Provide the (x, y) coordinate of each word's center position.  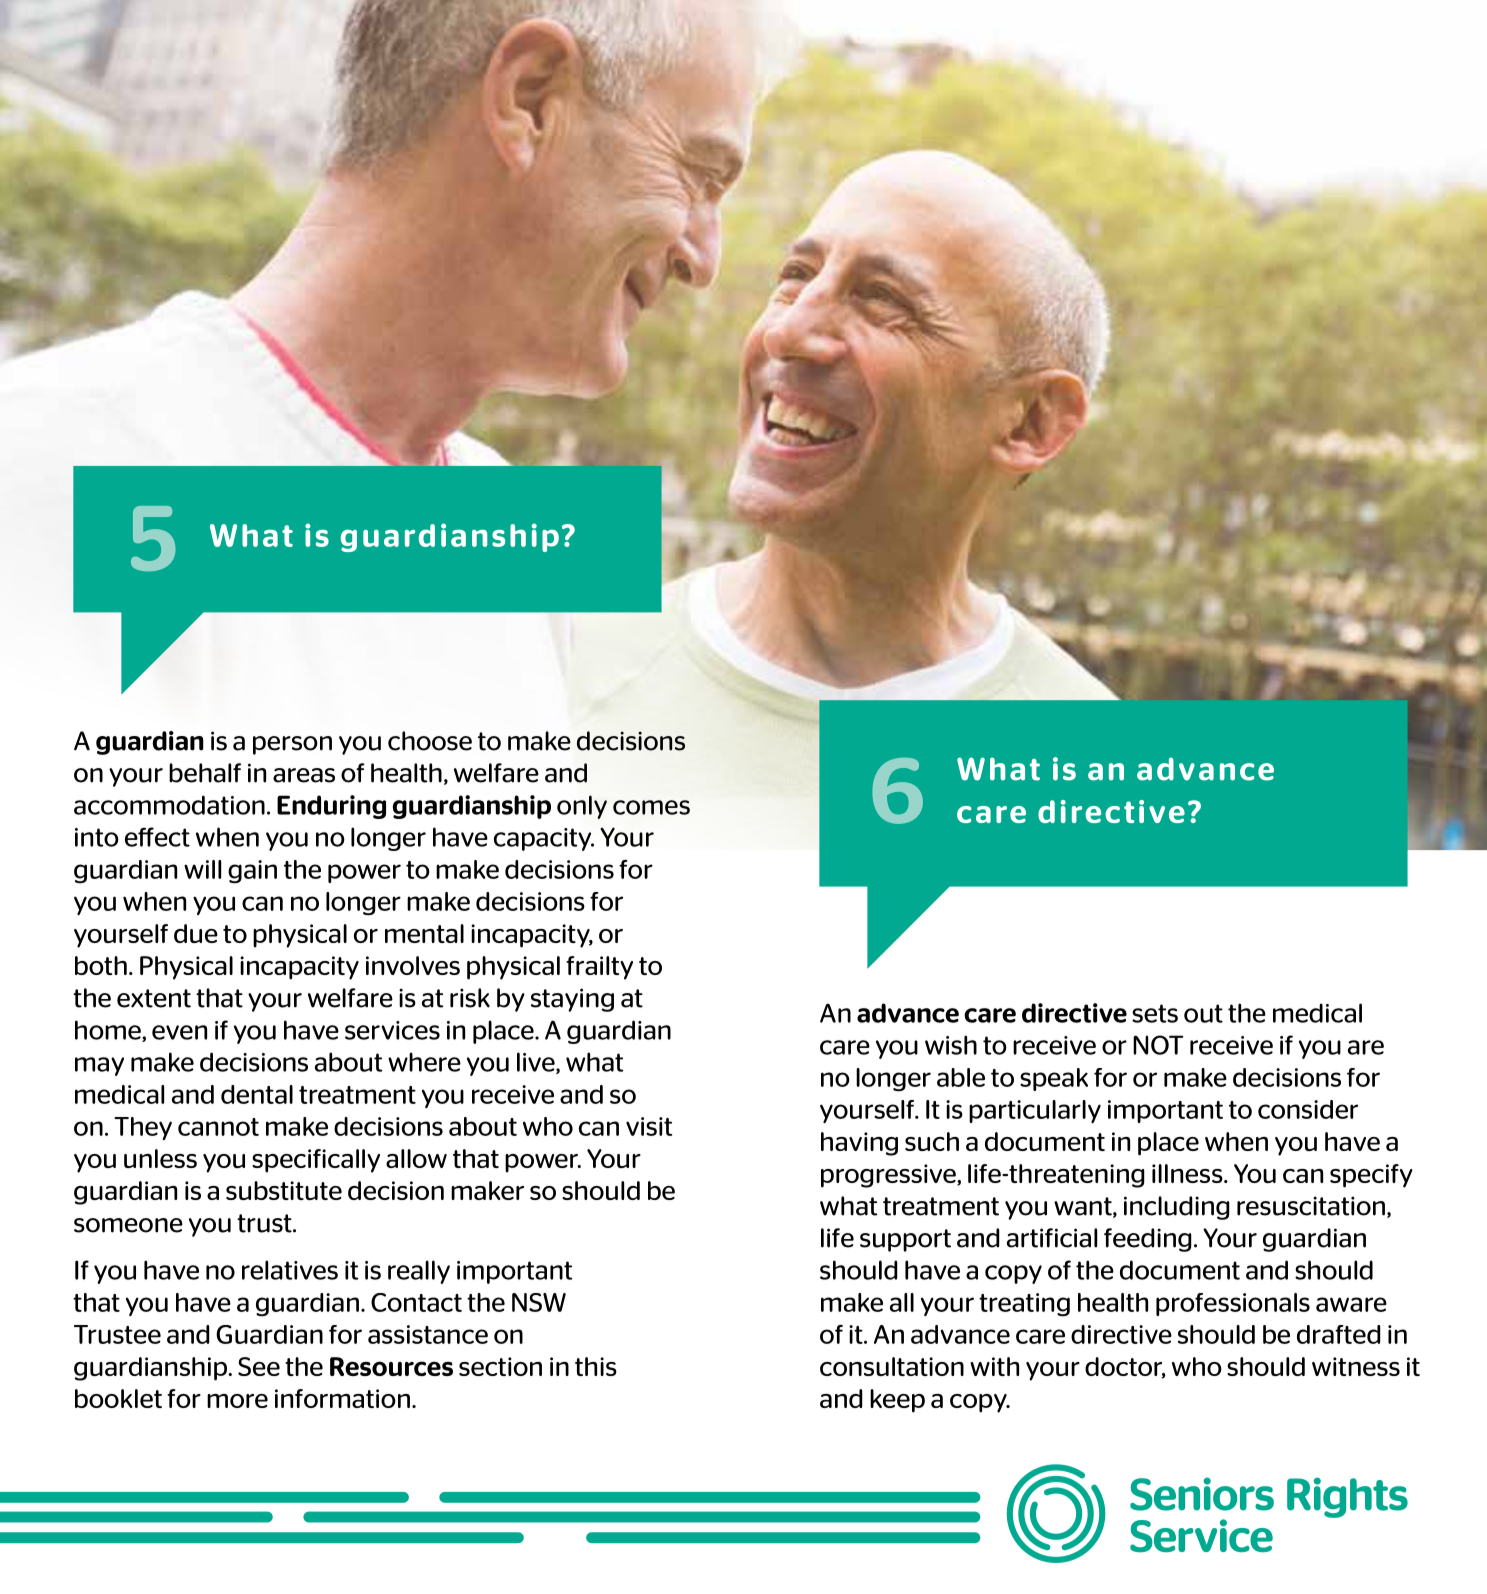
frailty (599, 968)
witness (1356, 1366)
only (582, 807)
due (196, 933)
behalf (205, 773)
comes (651, 807)
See (259, 1366)
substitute (284, 1190)
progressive (889, 1176)
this (596, 1366)
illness (1188, 1173)
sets (1155, 1013)
